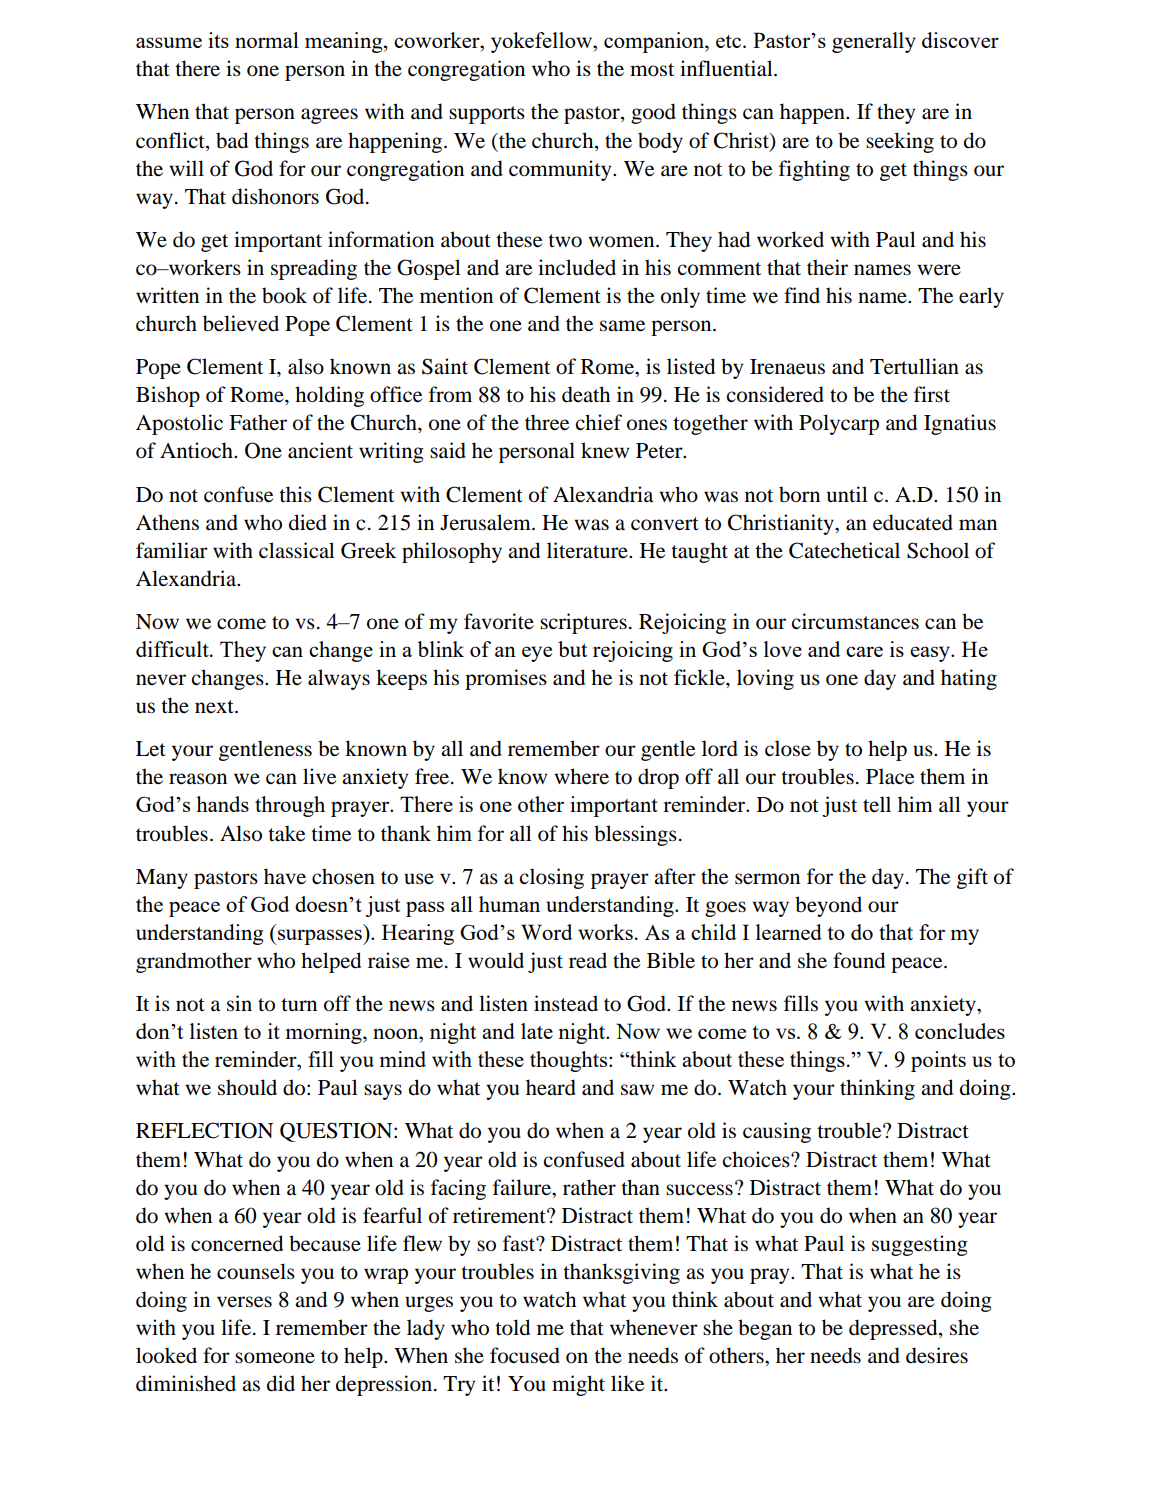 The height and width of the page is (1493, 1154). What do you see at coordinates (247, 1087) in the page?
I see `should` at bounding box center [247, 1087].
